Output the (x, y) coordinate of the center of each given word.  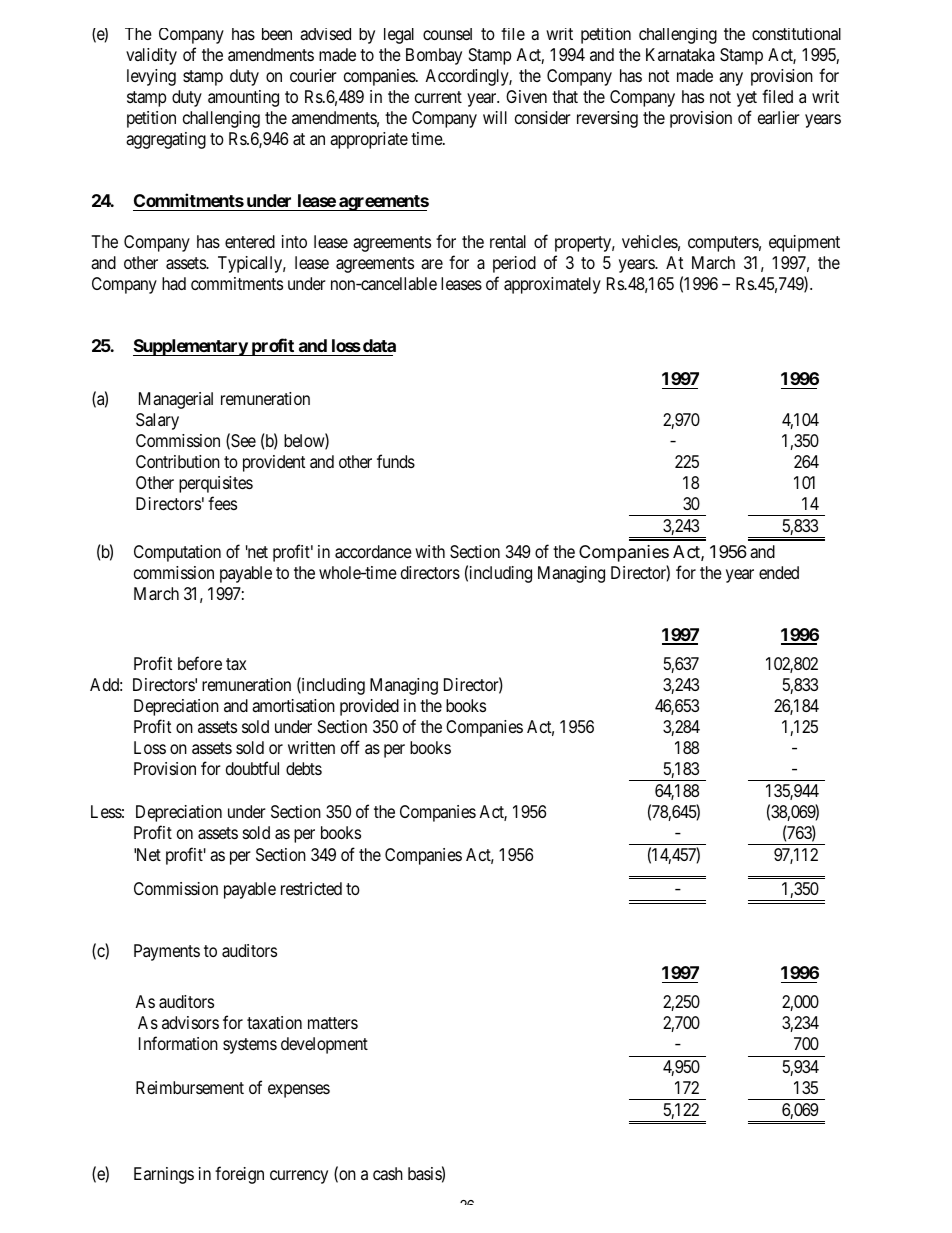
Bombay (434, 56)
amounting (243, 98)
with (430, 551)
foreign (239, 1175)
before (200, 663)
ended (779, 572)
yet (747, 99)
